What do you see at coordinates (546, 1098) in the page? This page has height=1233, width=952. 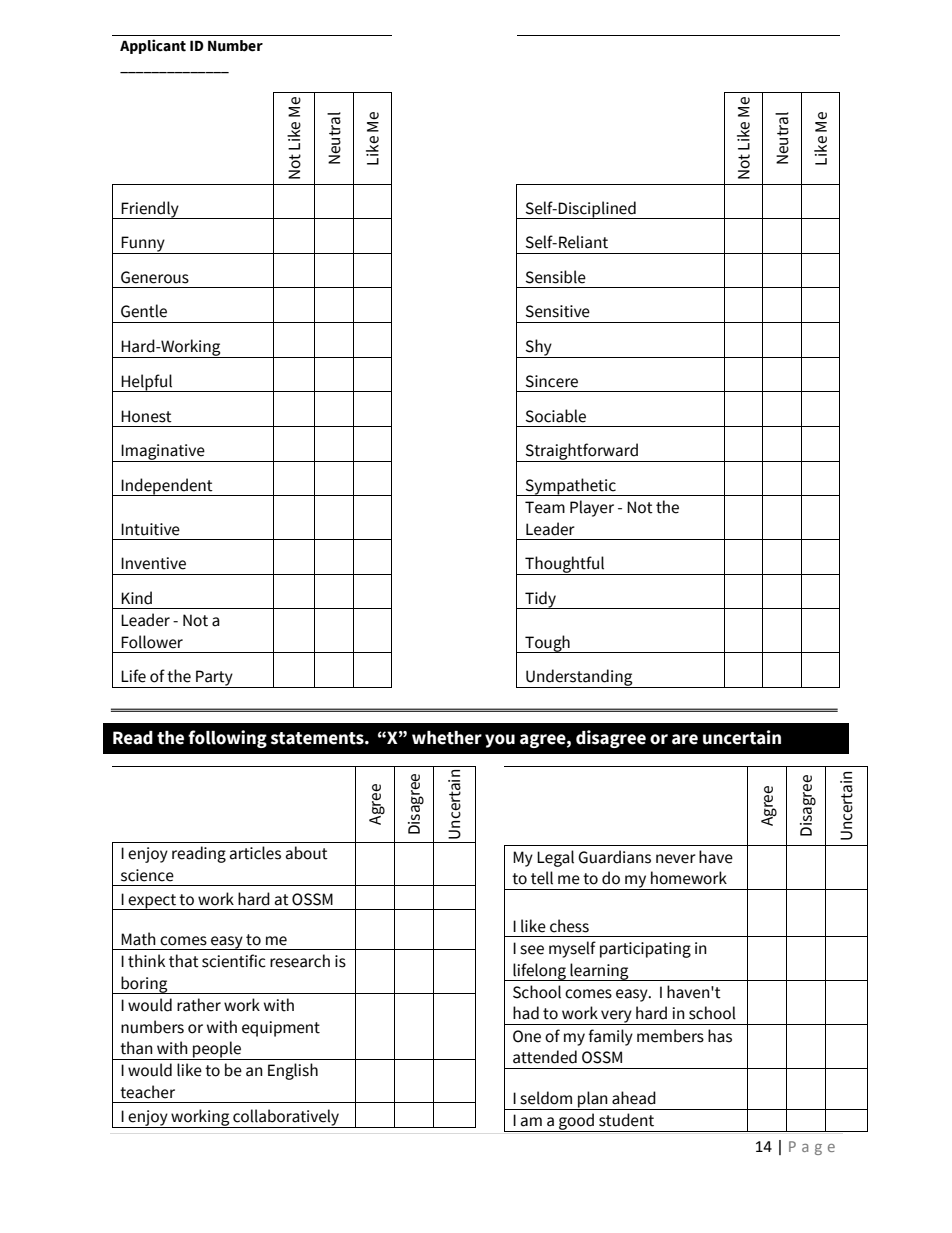 I see `seldom` at bounding box center [546, 1098].
